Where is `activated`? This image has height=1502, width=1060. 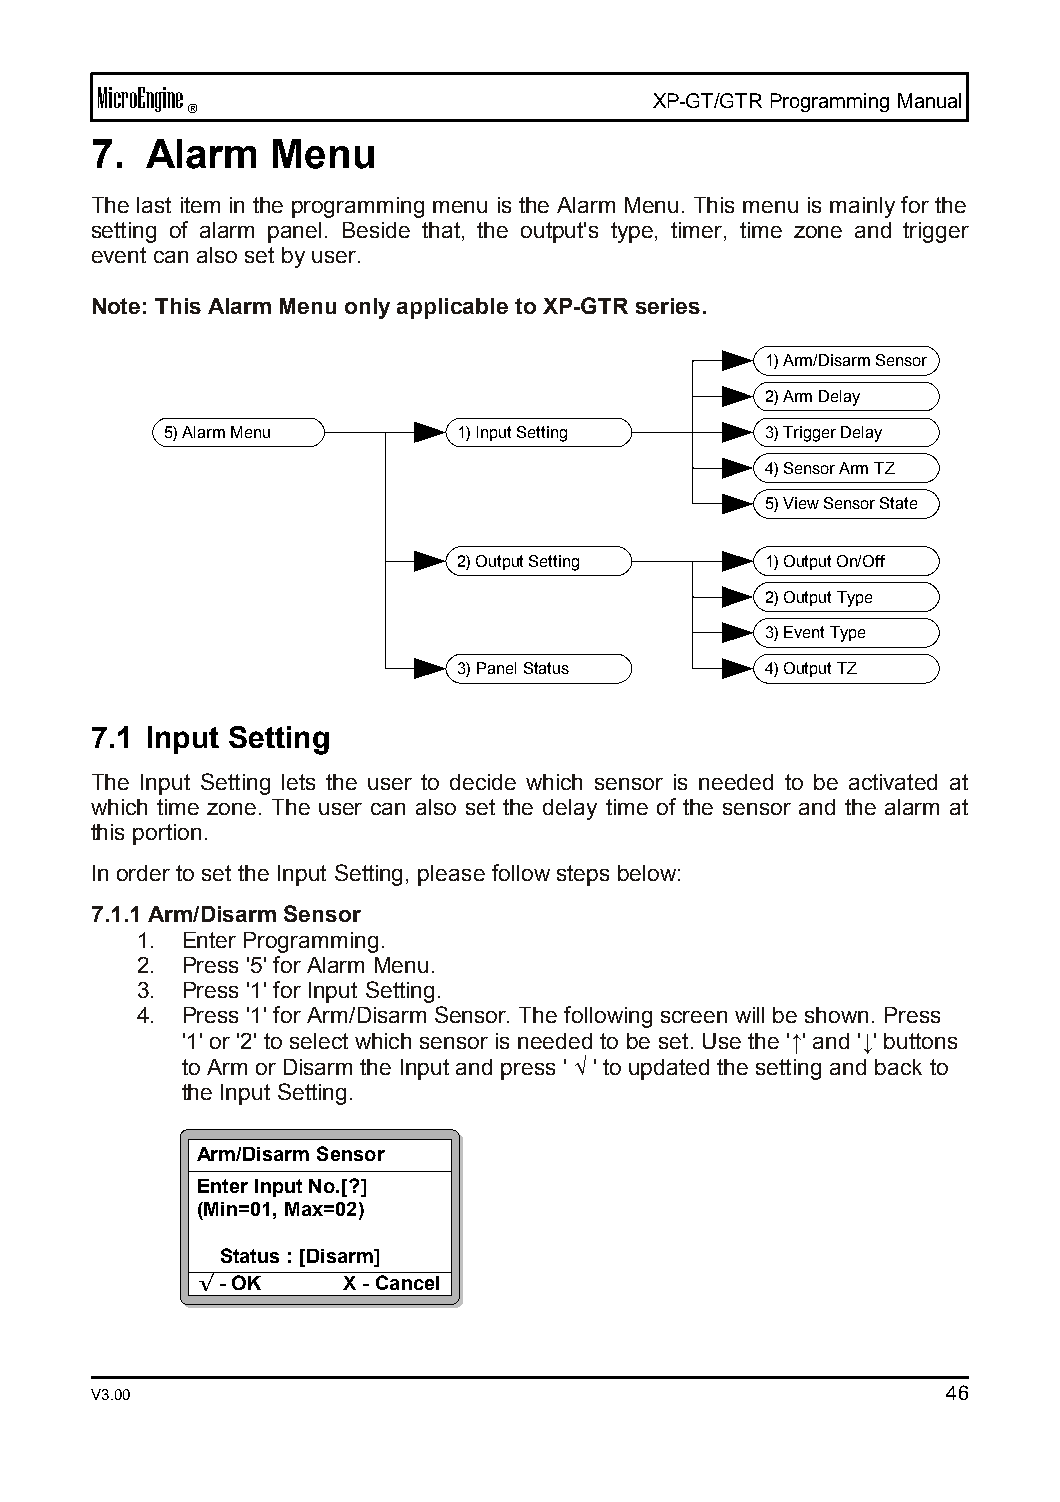
activated is located at coordinates (893, 782).
